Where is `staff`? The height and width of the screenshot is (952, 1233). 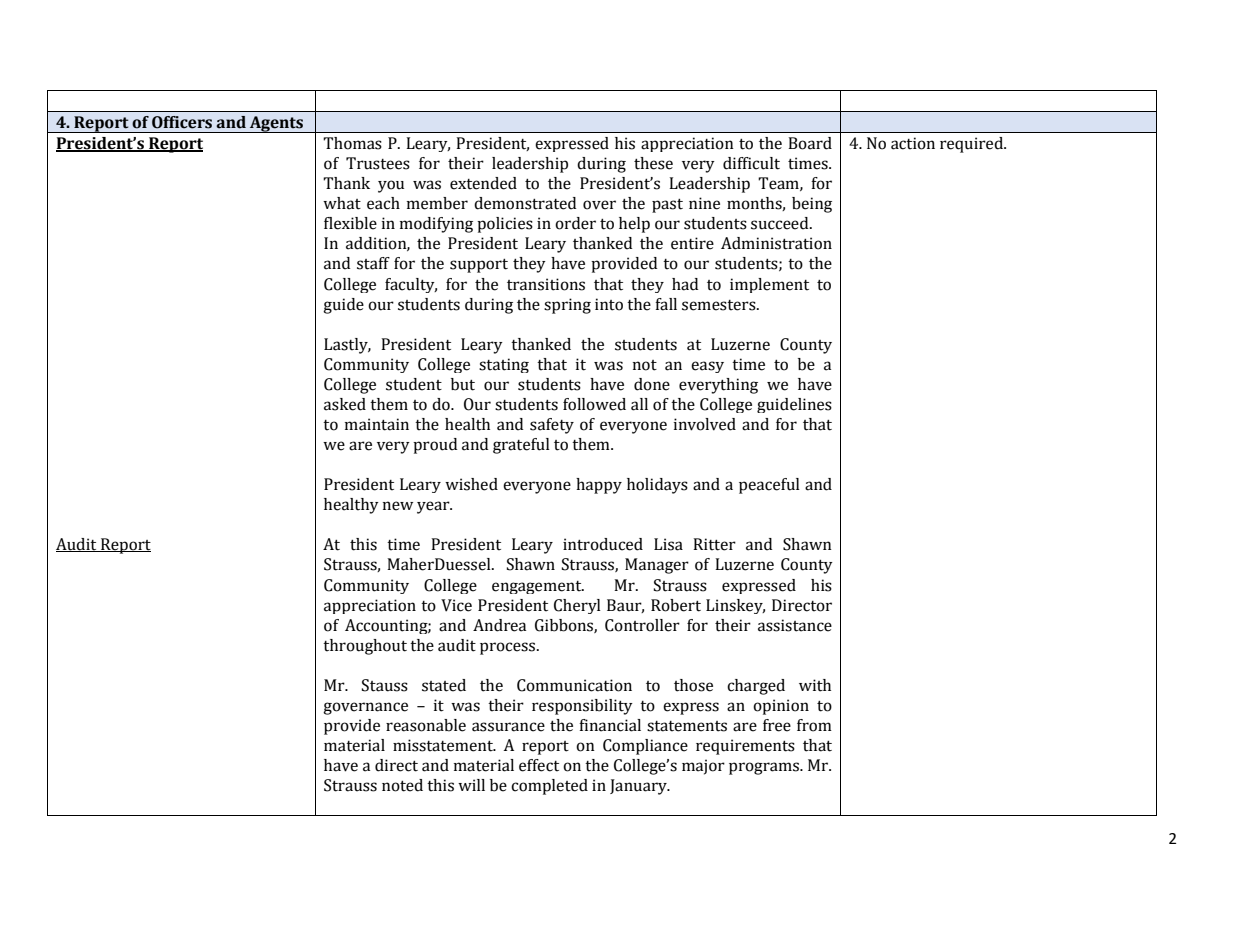 staff is located at coordinates (373, 263).
